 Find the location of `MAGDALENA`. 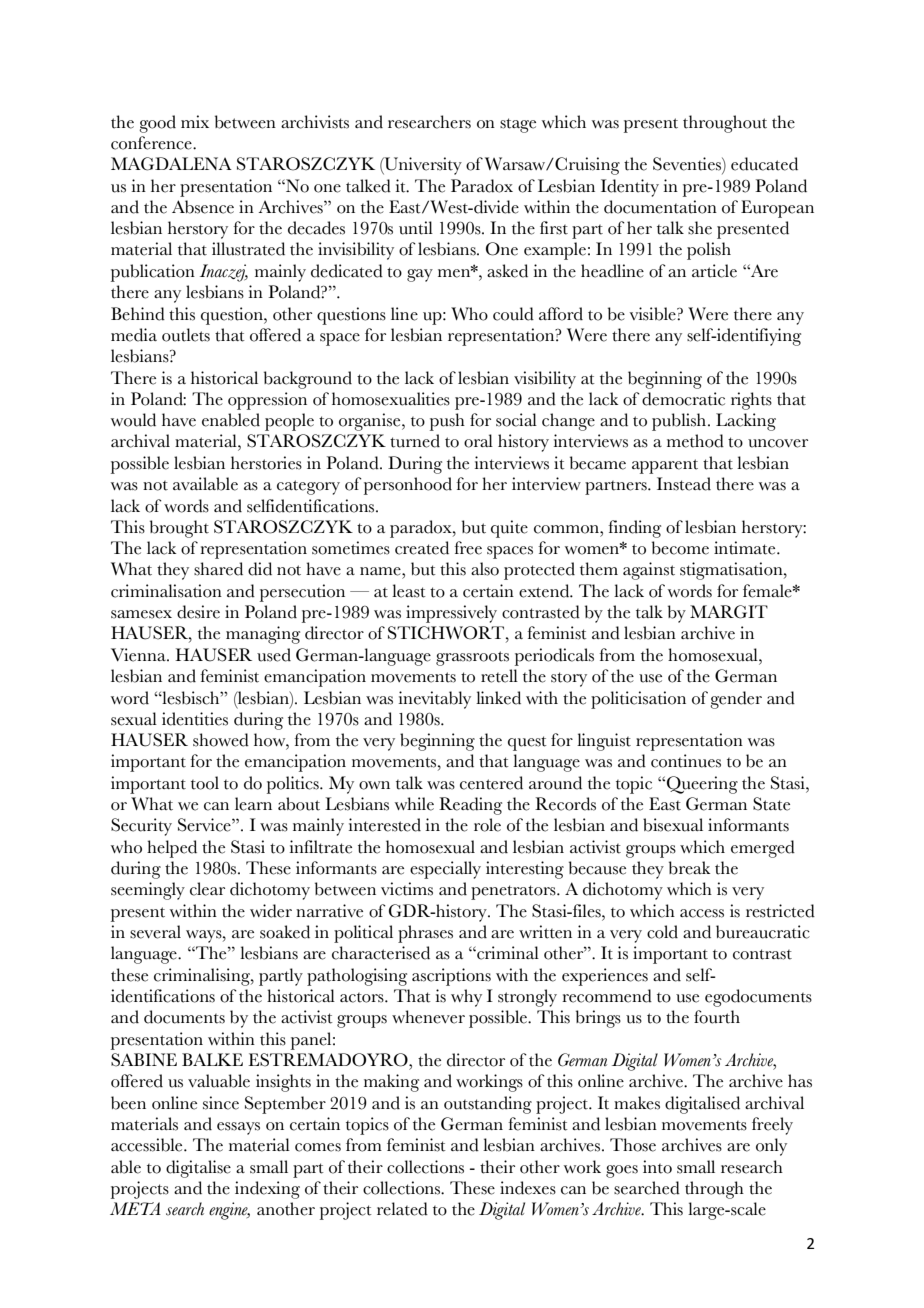

MAGDALENA is located at coordinates (171, 164).
